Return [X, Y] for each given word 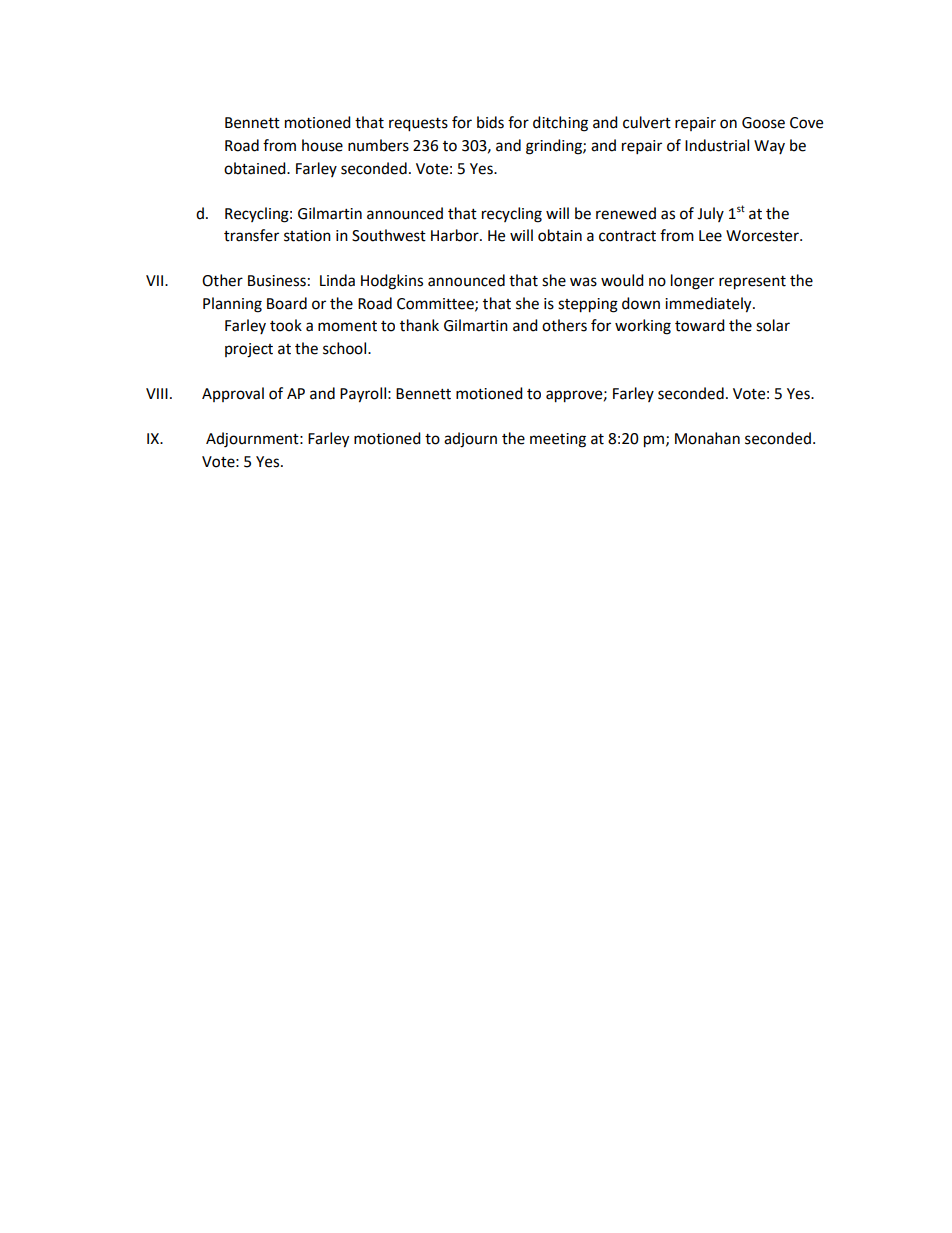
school [346, 348]
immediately [709, 305]
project [249, 350]
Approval [233, 394]
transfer [251, 235]
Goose [763, 123]
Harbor [456, 235]
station [307, 236]
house [322, 145]
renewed [626, 213]
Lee [710, 236]
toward [700, 325]
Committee [436, 304]
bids [490, 122]
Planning [232, 305]
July [710, 214]
